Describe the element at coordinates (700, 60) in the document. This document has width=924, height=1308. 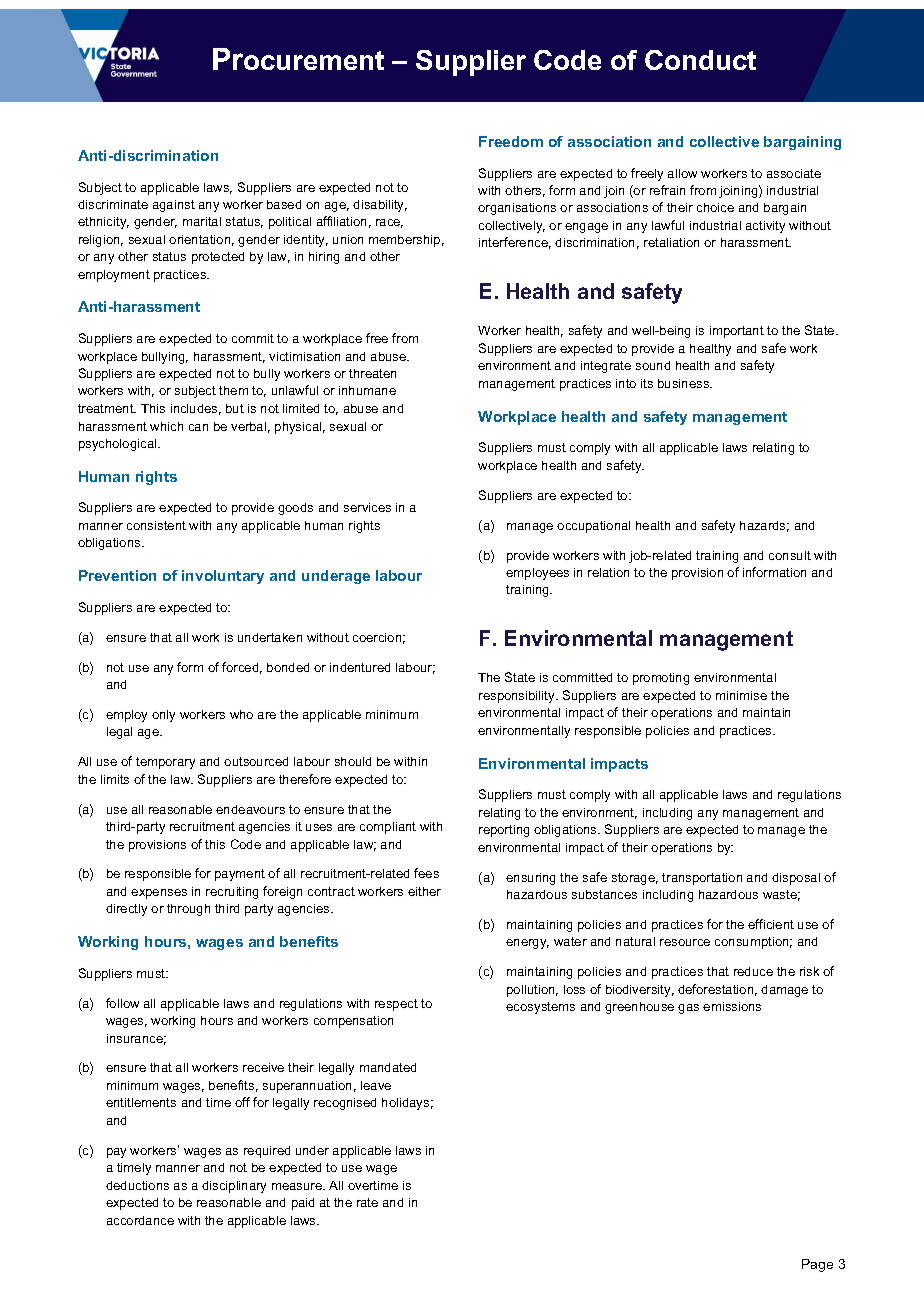
I see `Conduct` at that location.
